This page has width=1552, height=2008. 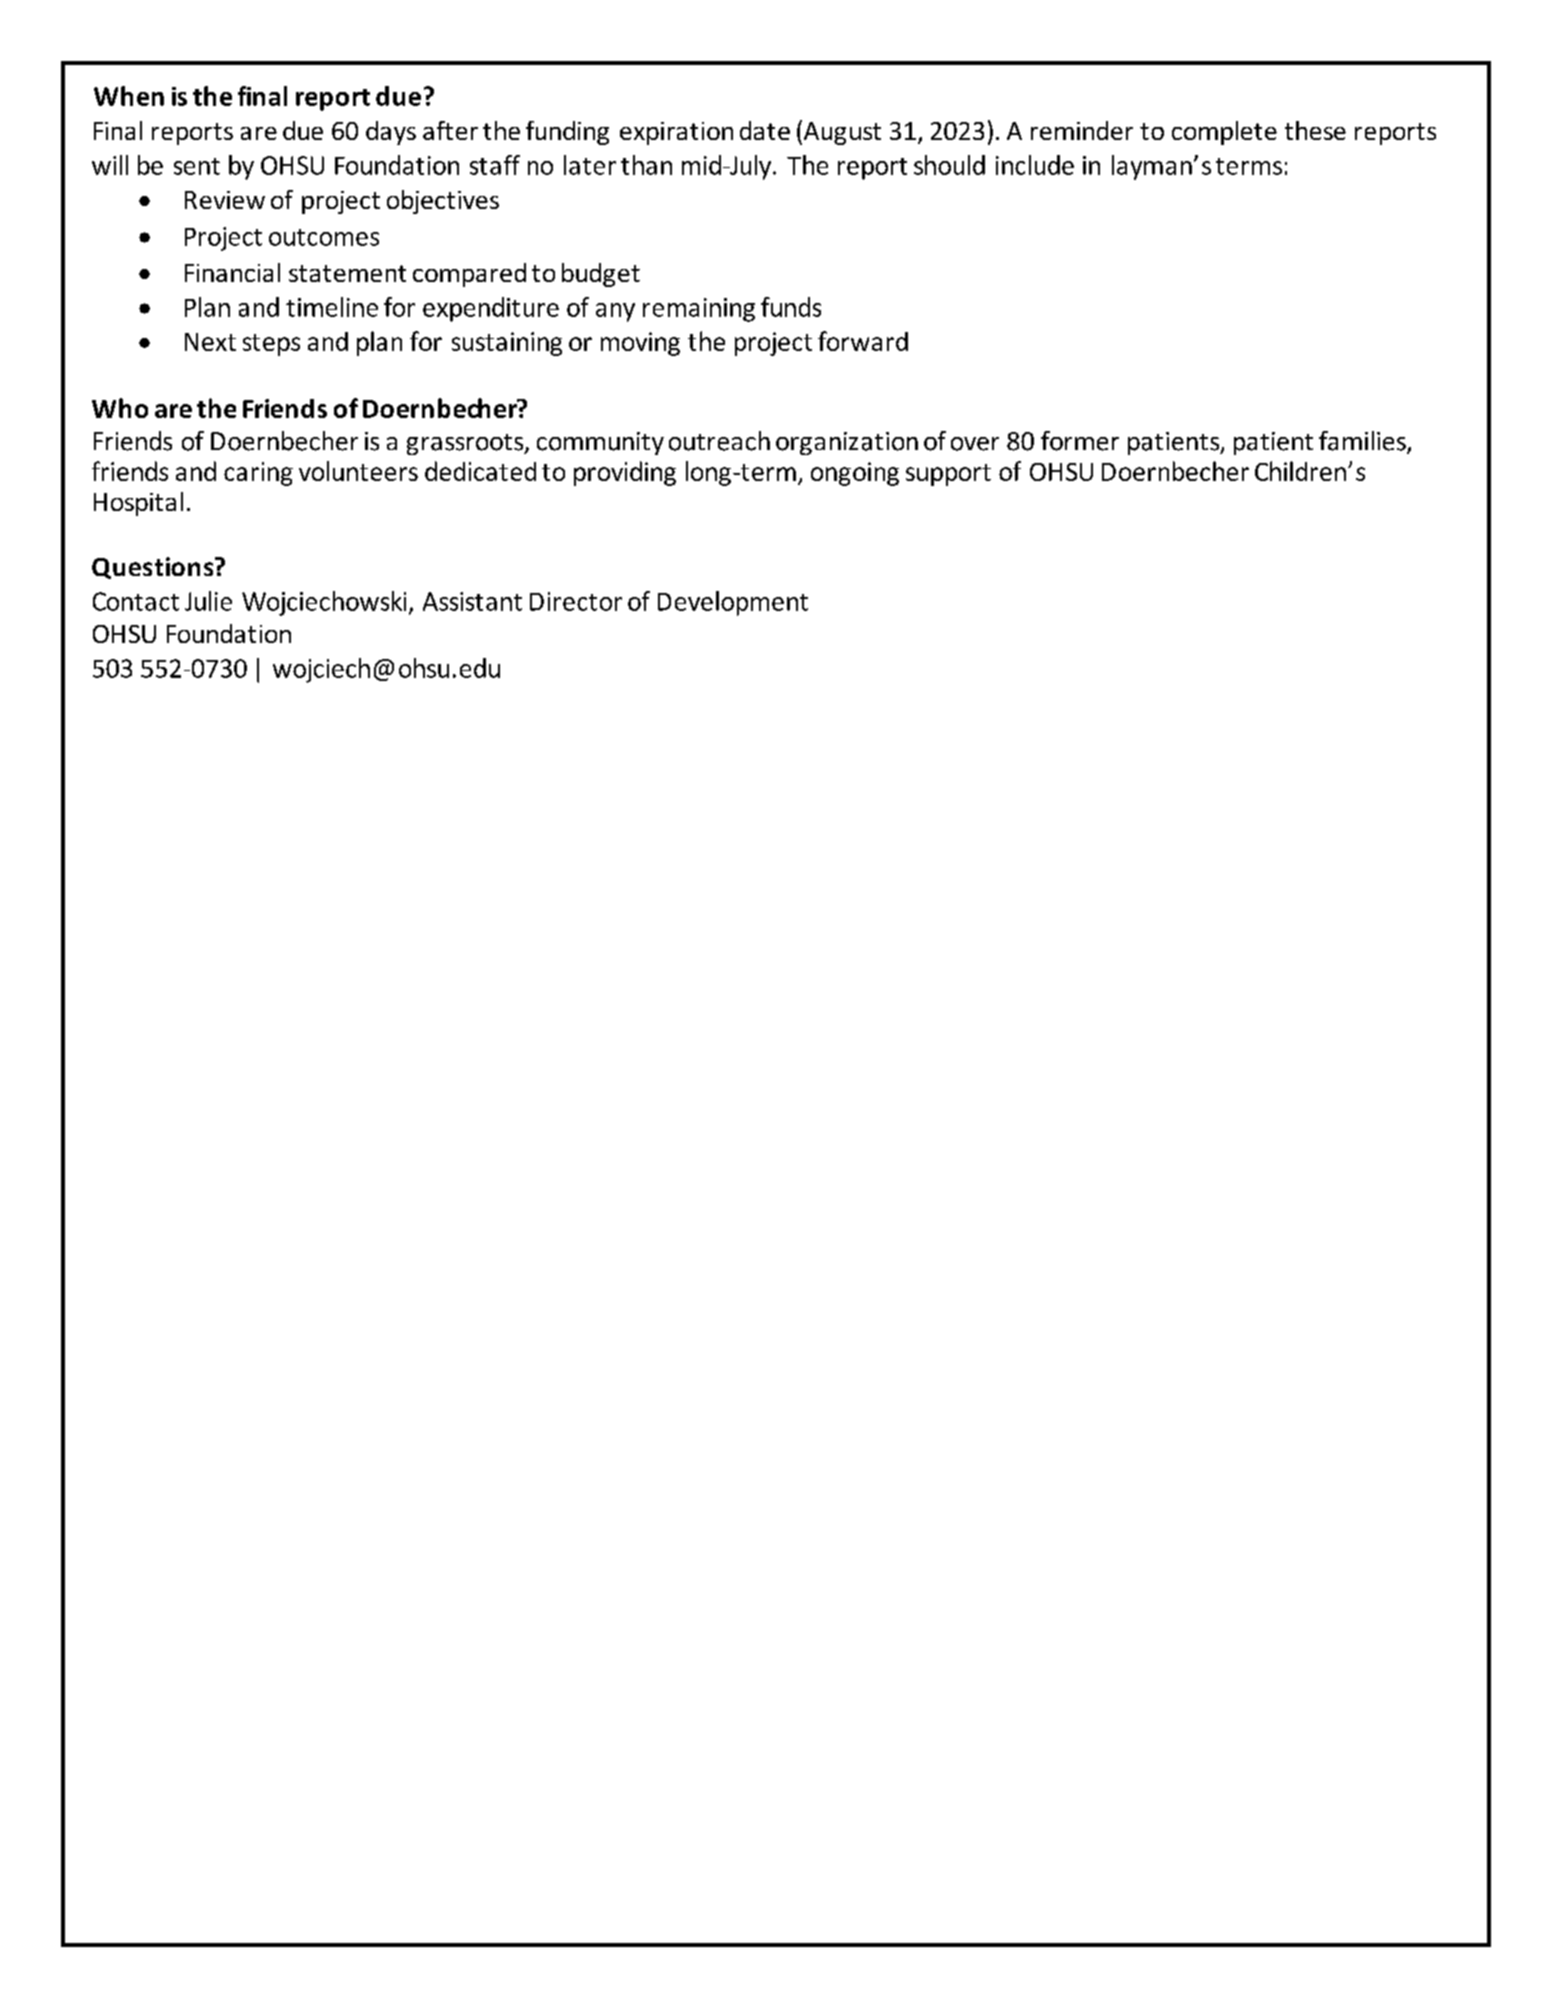 I want to click on complete, so click(x=1224, y=133).
